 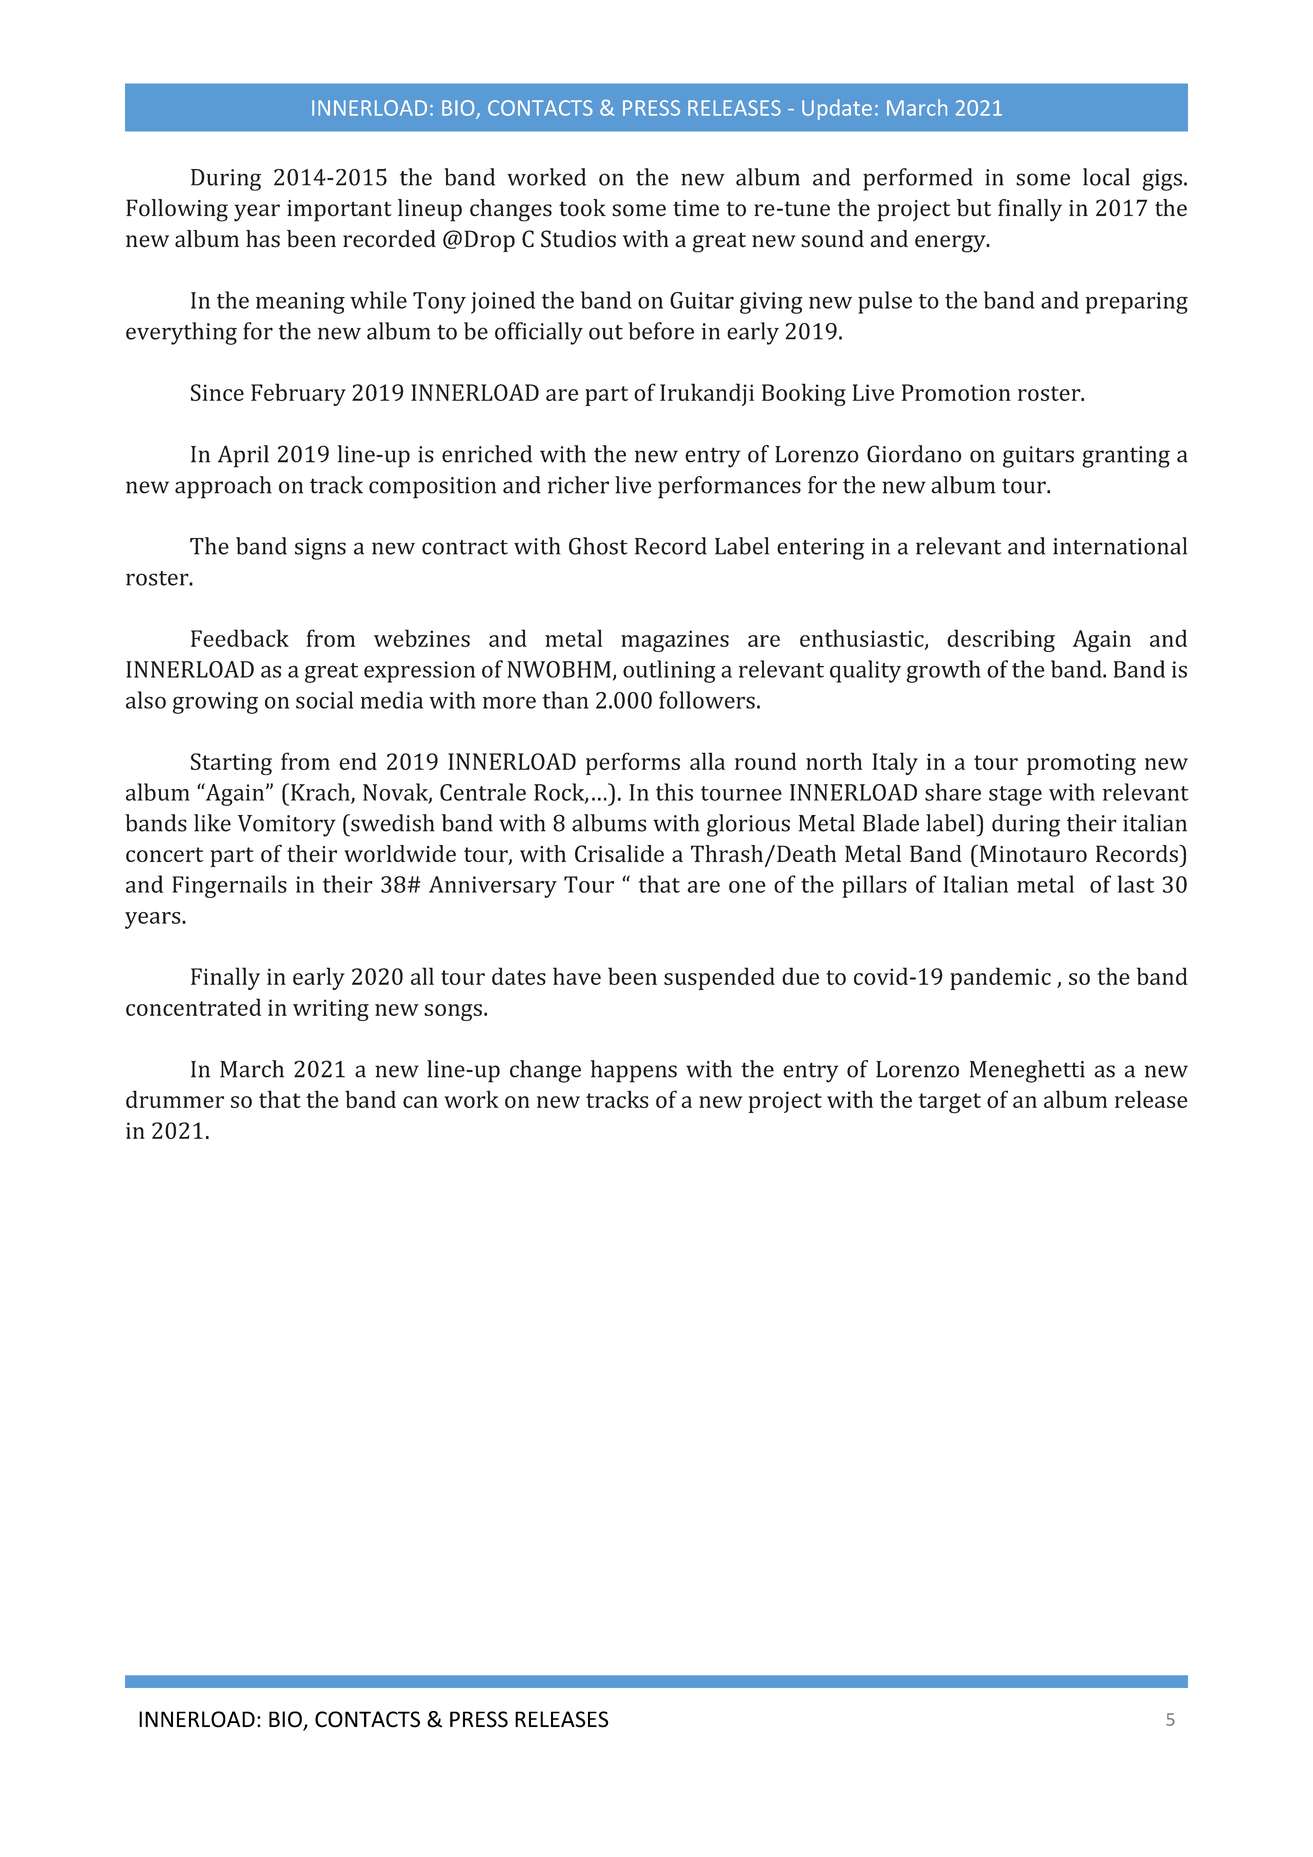 I want to click on target, so click(x=950, y=1103).
